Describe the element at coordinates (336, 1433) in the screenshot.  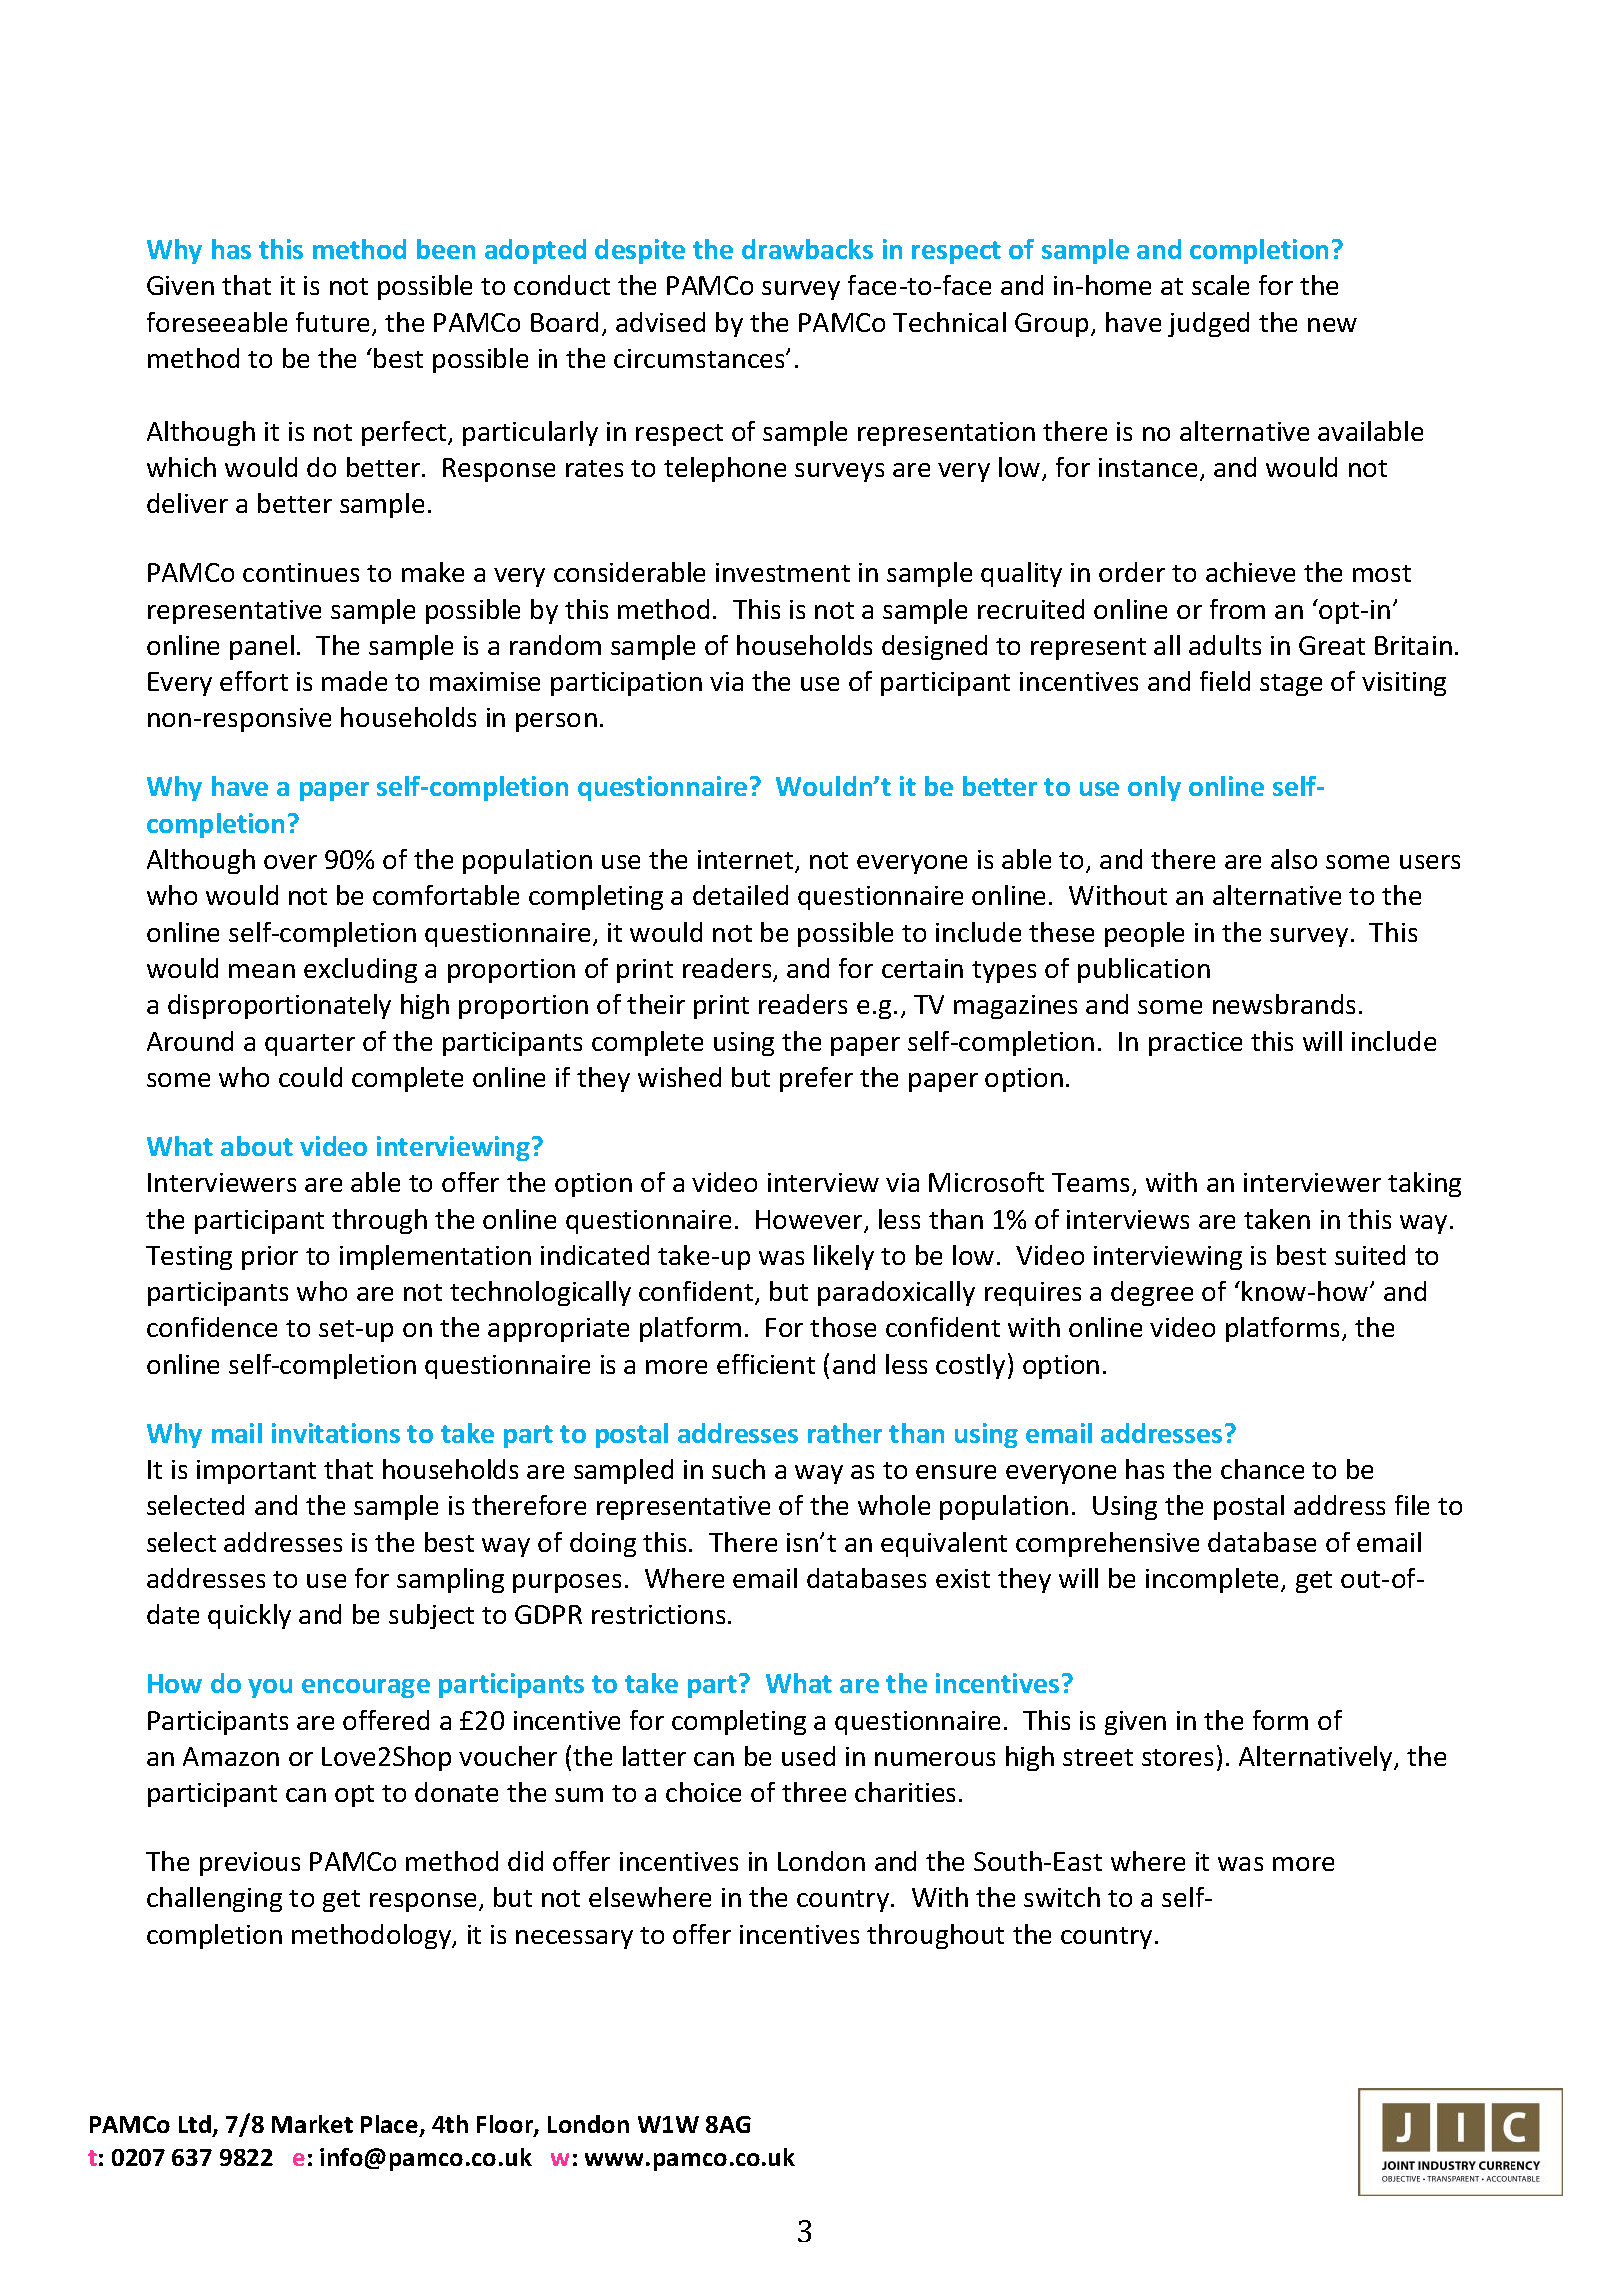
I see `invitations` at that location.
